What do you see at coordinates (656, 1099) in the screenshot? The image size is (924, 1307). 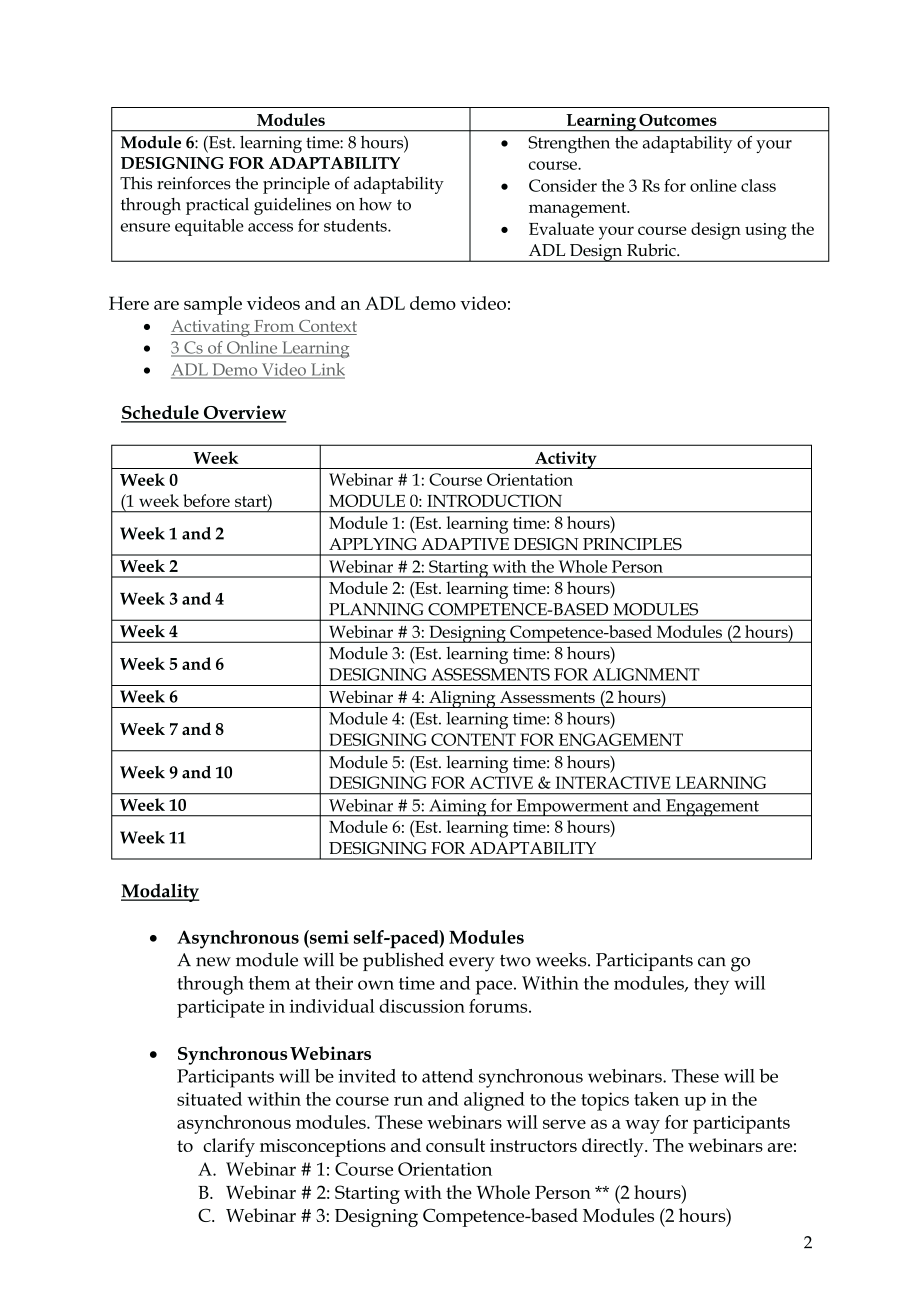 I see `taken` at bounding box center [656, 1099].
